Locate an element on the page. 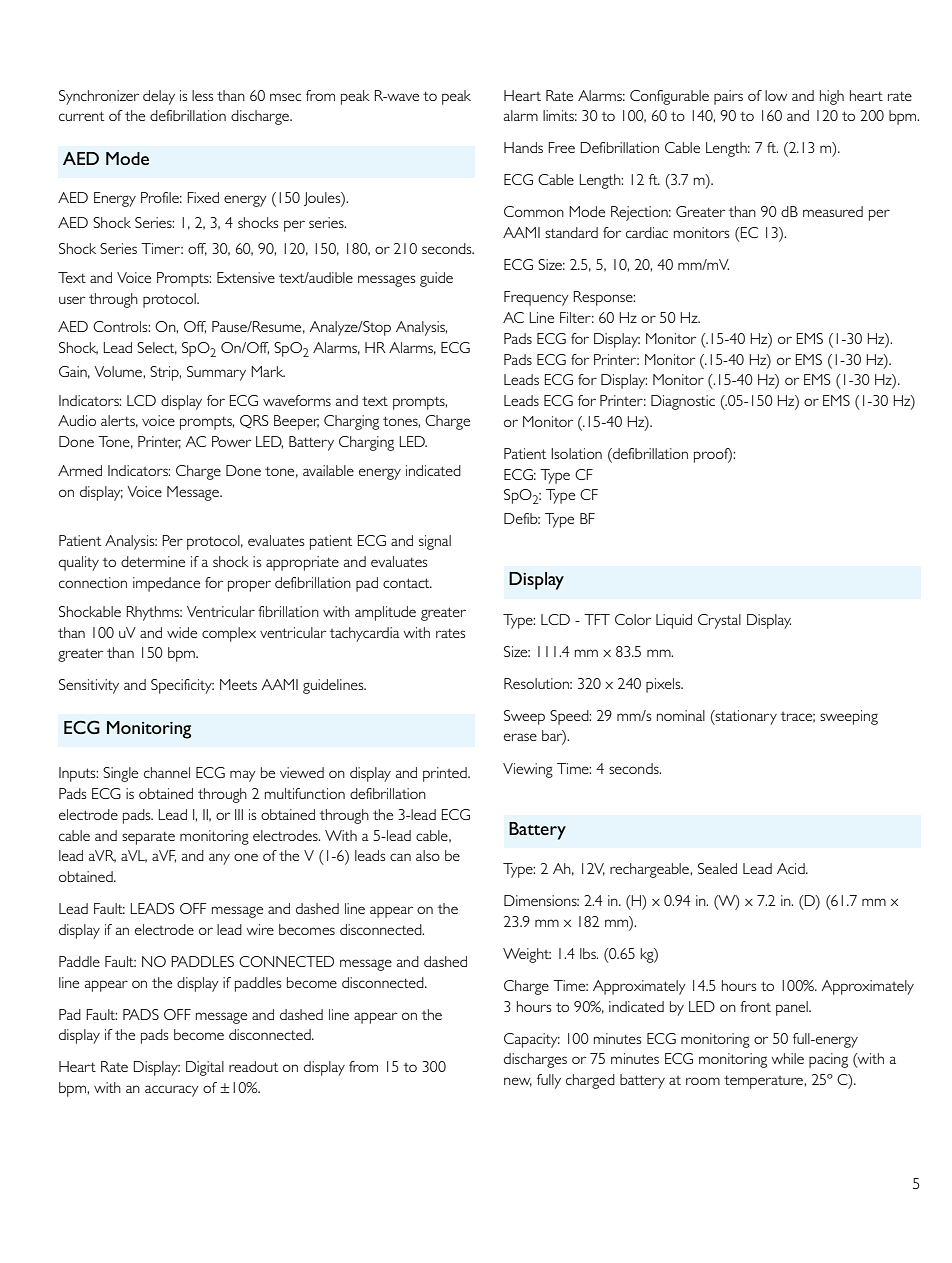  new is located at coordinates (518, 1082).
